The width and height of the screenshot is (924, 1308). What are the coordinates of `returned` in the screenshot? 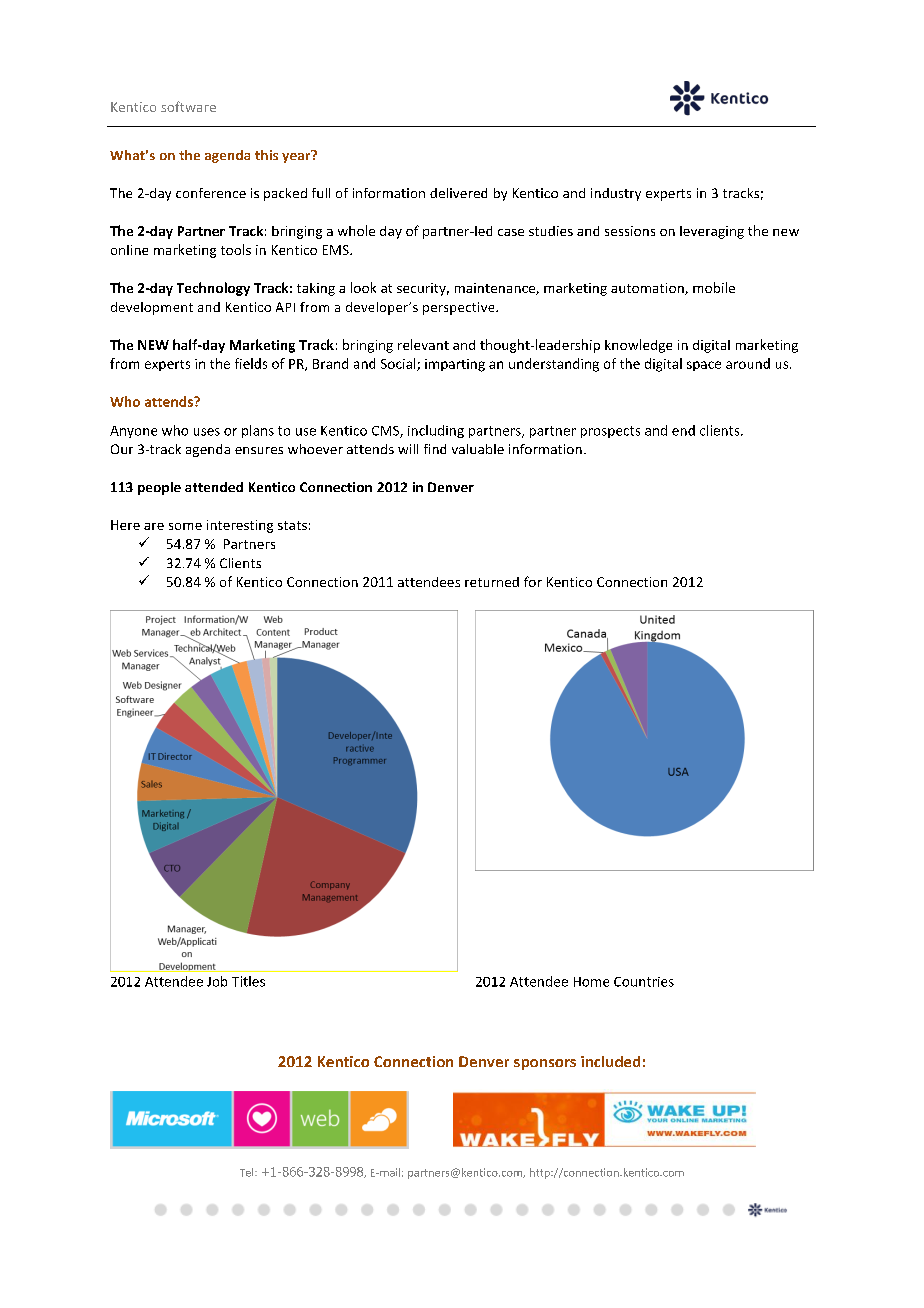 It's located at (492, 582).
